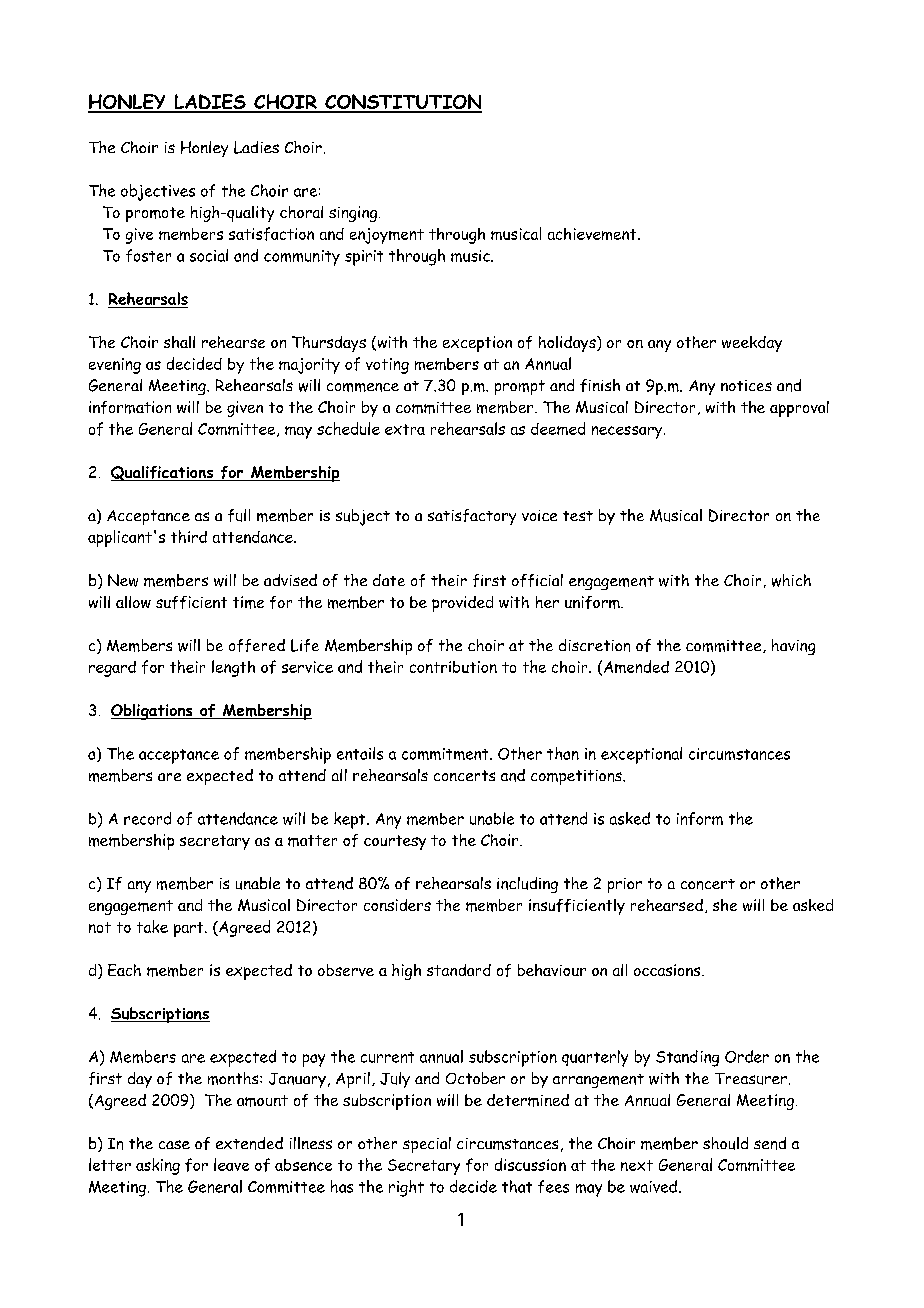 Image resolution: width=924 pixels, height=1308 pixels. What do you see at coordinates (725, 1143) in the screenshot?
I see `should` at bounding box center [725, 1143].
